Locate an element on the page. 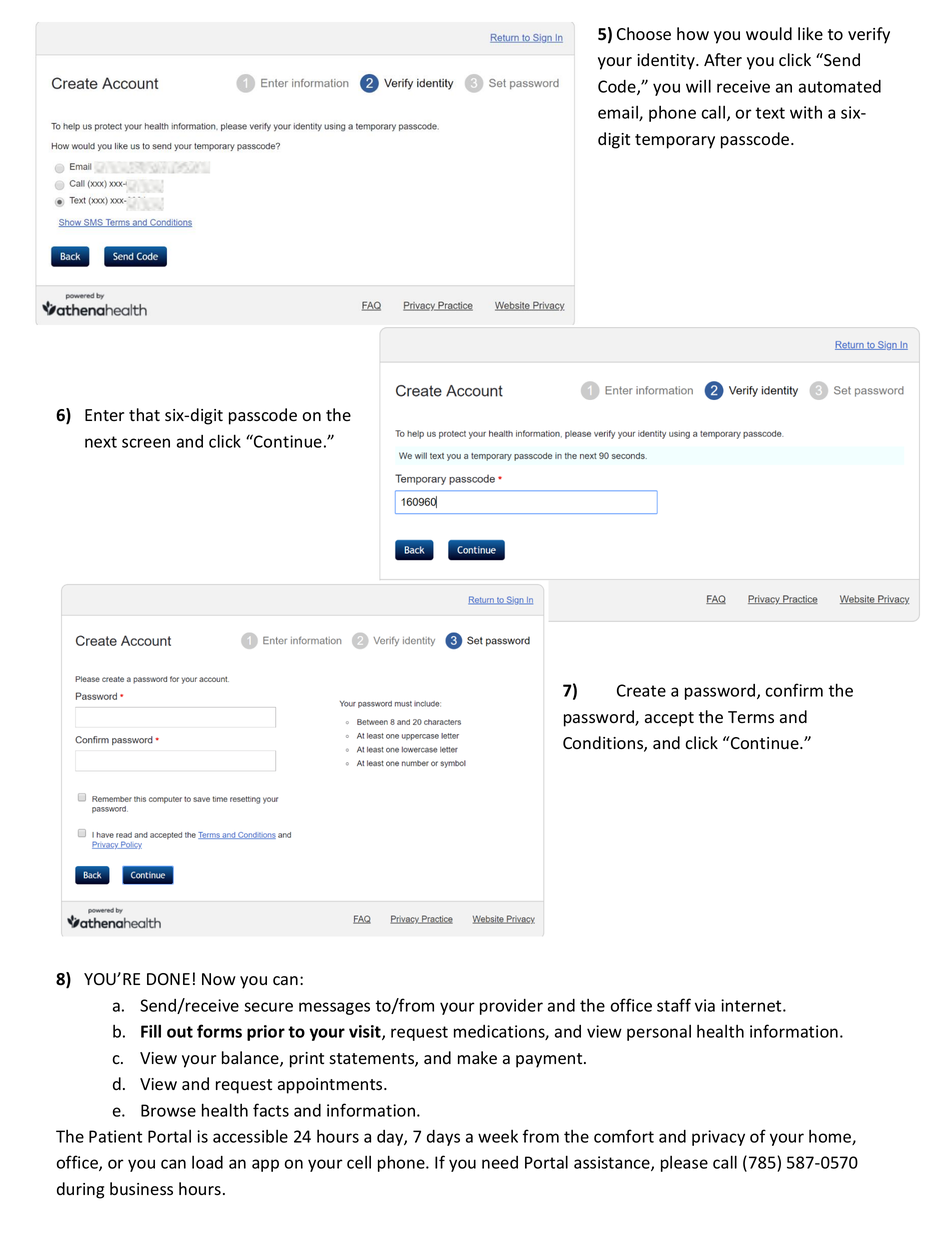 This document has width=952, height=1233. would is located at coordinates (769, 34).
